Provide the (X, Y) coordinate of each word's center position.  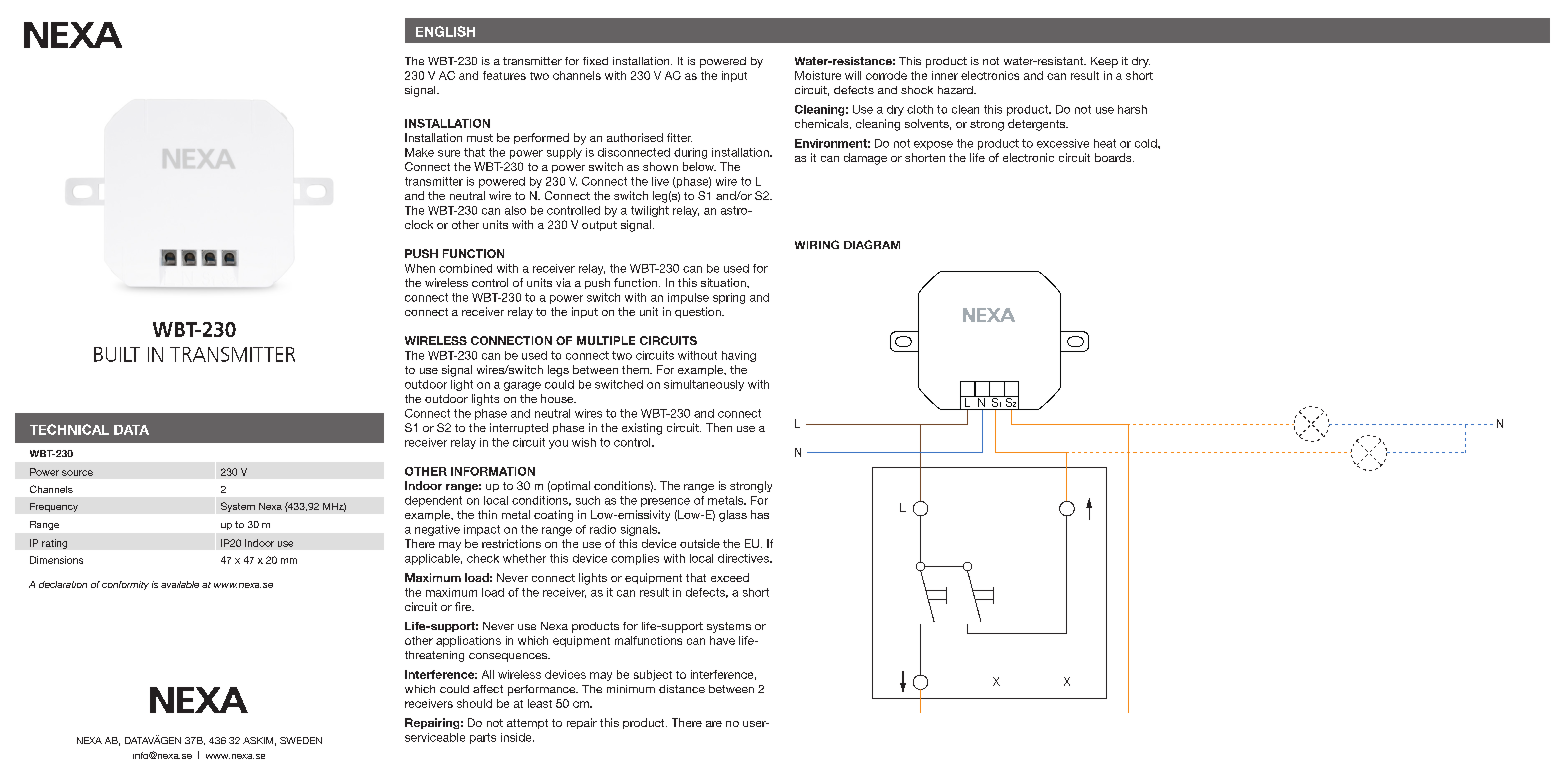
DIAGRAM (872, 244)
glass (733, 516)
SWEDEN (301, 740)
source (77, 473)
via (563, 282)
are (714, 724)
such (588, 500)
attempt (527, 724)
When (420, 268)
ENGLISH (445, 31)
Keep (1104, 62)
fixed (595, 61)
